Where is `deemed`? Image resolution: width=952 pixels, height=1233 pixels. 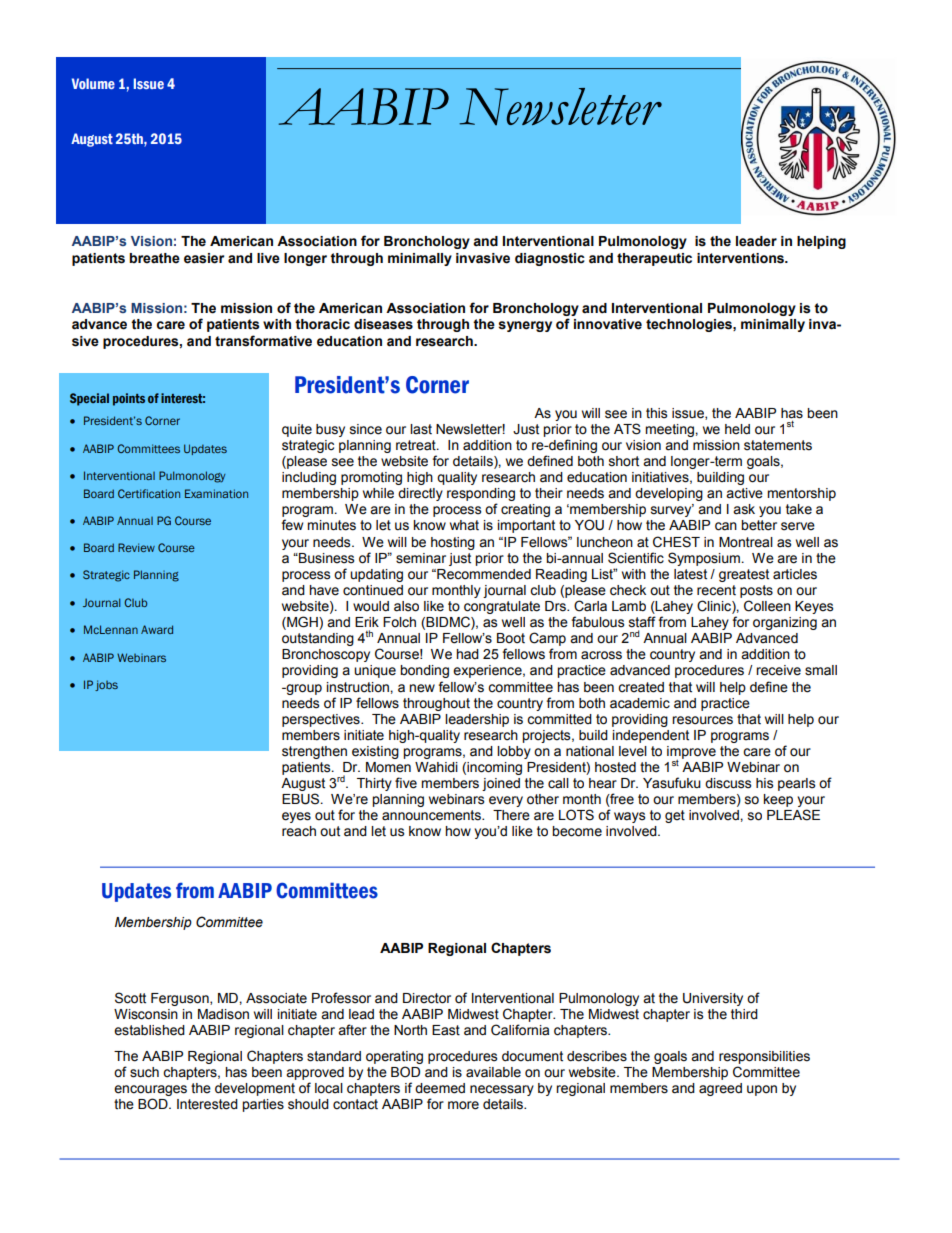
deemed is located at coordinates (440, 1088).
